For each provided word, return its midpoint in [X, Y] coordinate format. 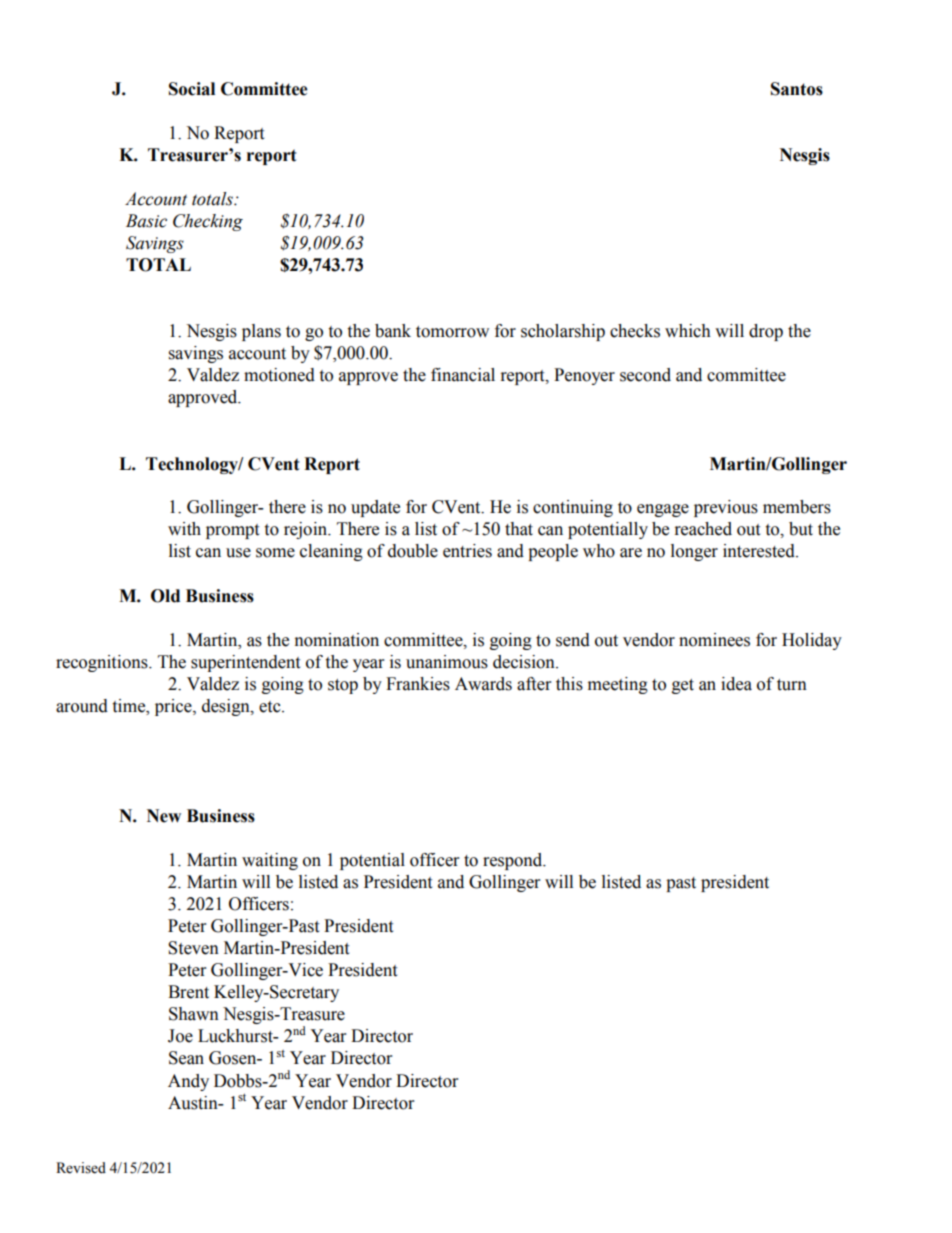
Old [165, 596]
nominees [714, 640]
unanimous [447, 662]
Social [192, 89]
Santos [797, 89]
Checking [208, 222]
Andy [188, 1082]
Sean [186, 1058]
